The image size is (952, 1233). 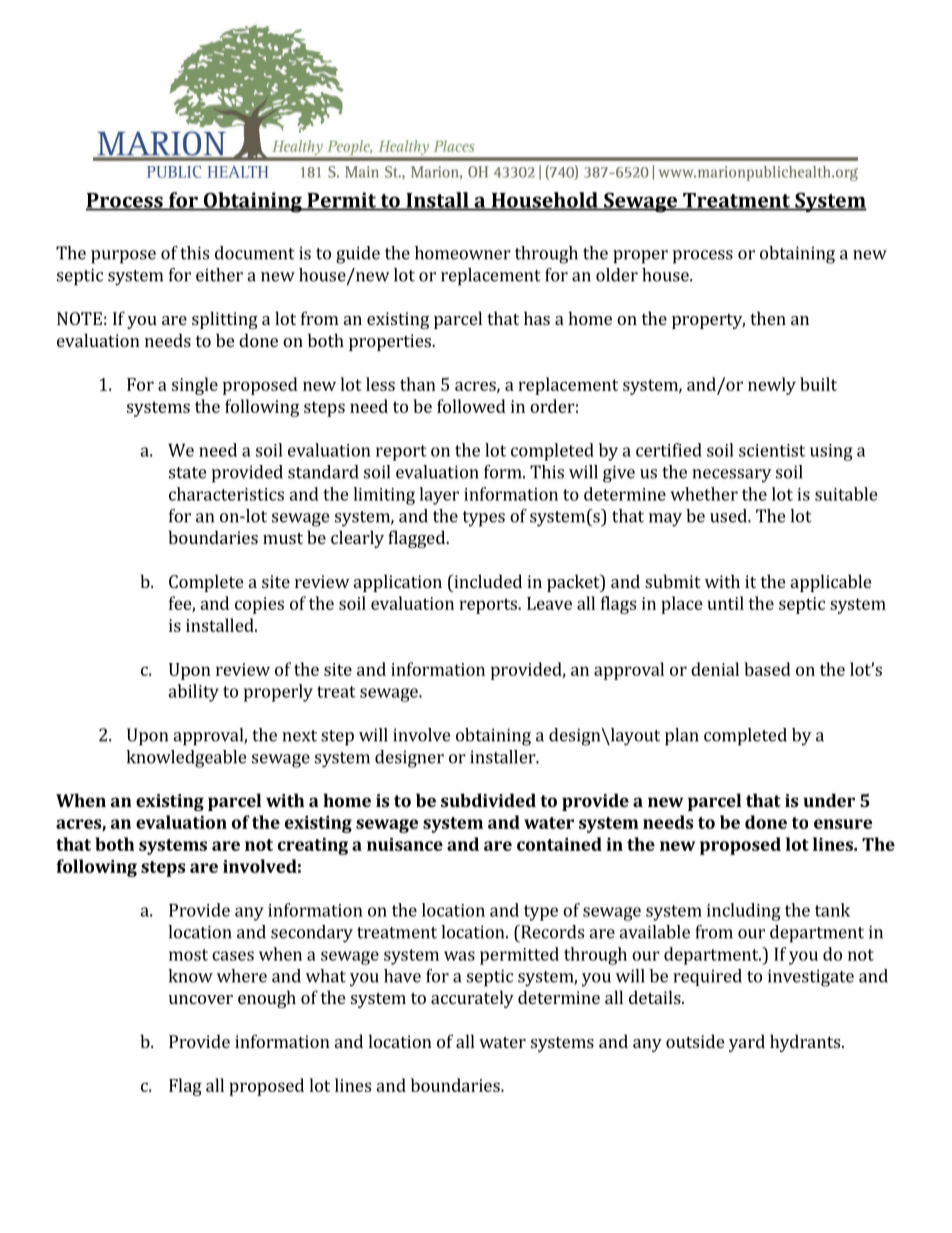 What do you see at coordinates (767, 669) in the page?
I see `based` at bounding box center [767, 669].
